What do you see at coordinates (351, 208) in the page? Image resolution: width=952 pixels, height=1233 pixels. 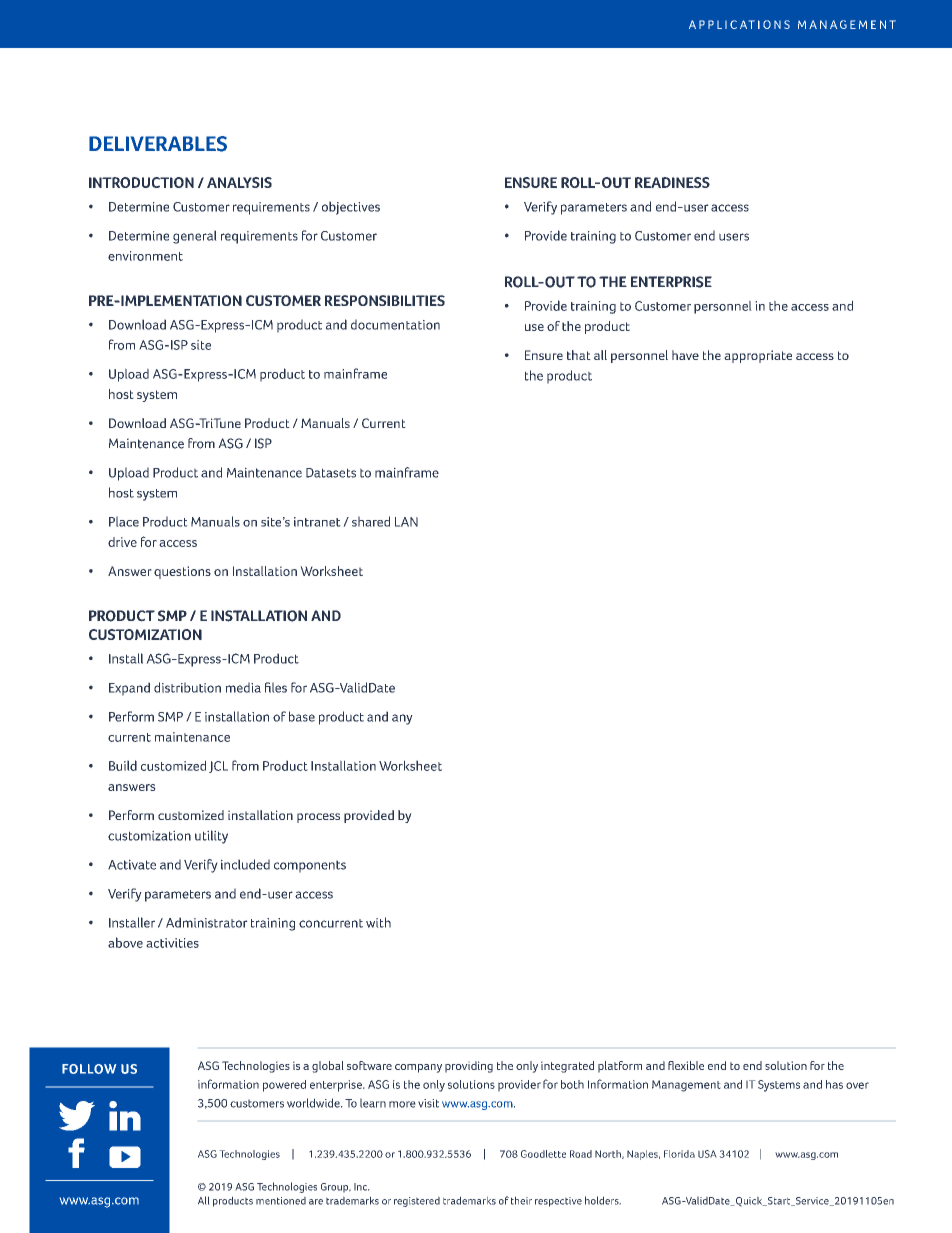 I see `objectives` at bounding box center [351, 208].
